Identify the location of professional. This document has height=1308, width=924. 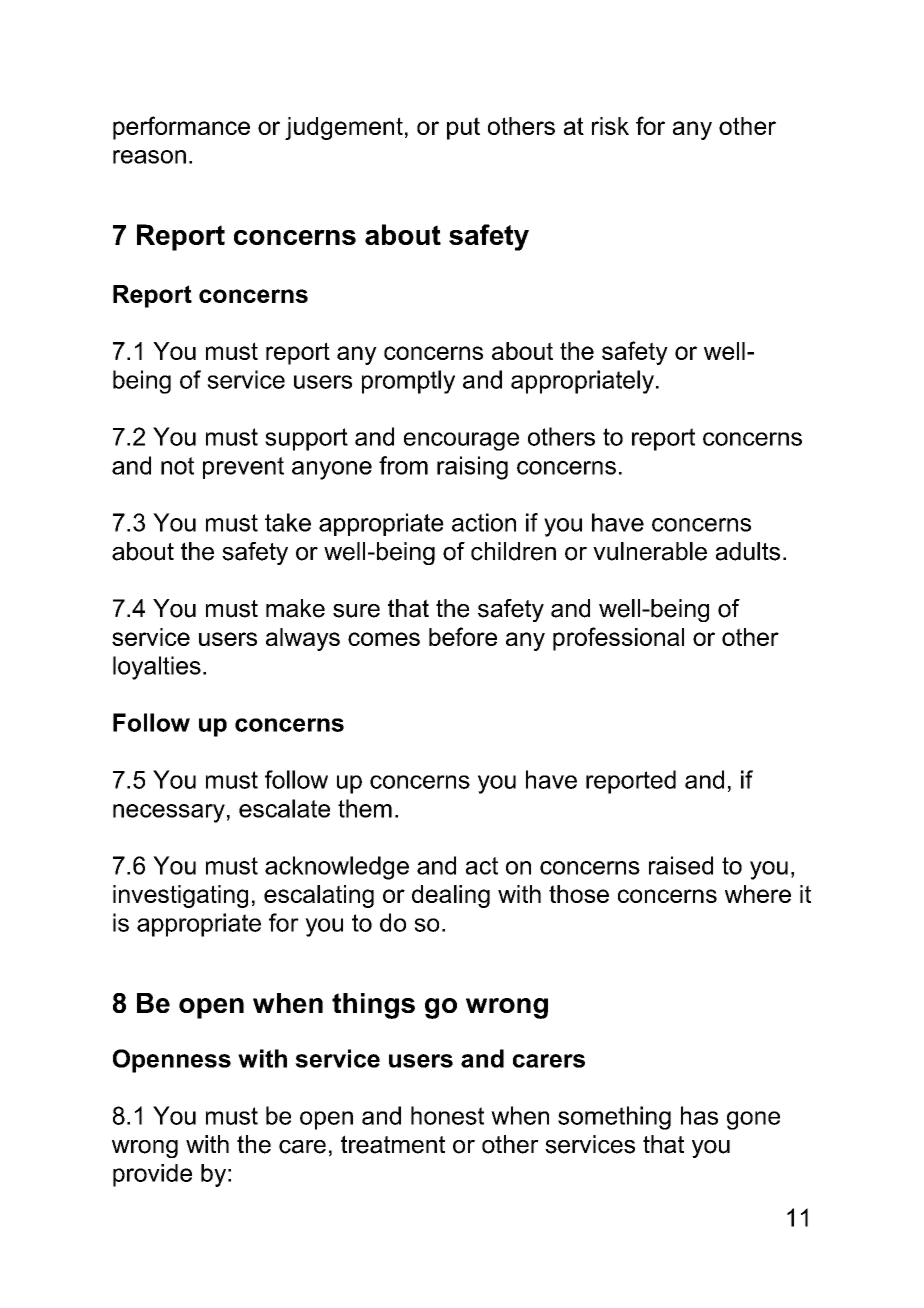
(618, 639).
